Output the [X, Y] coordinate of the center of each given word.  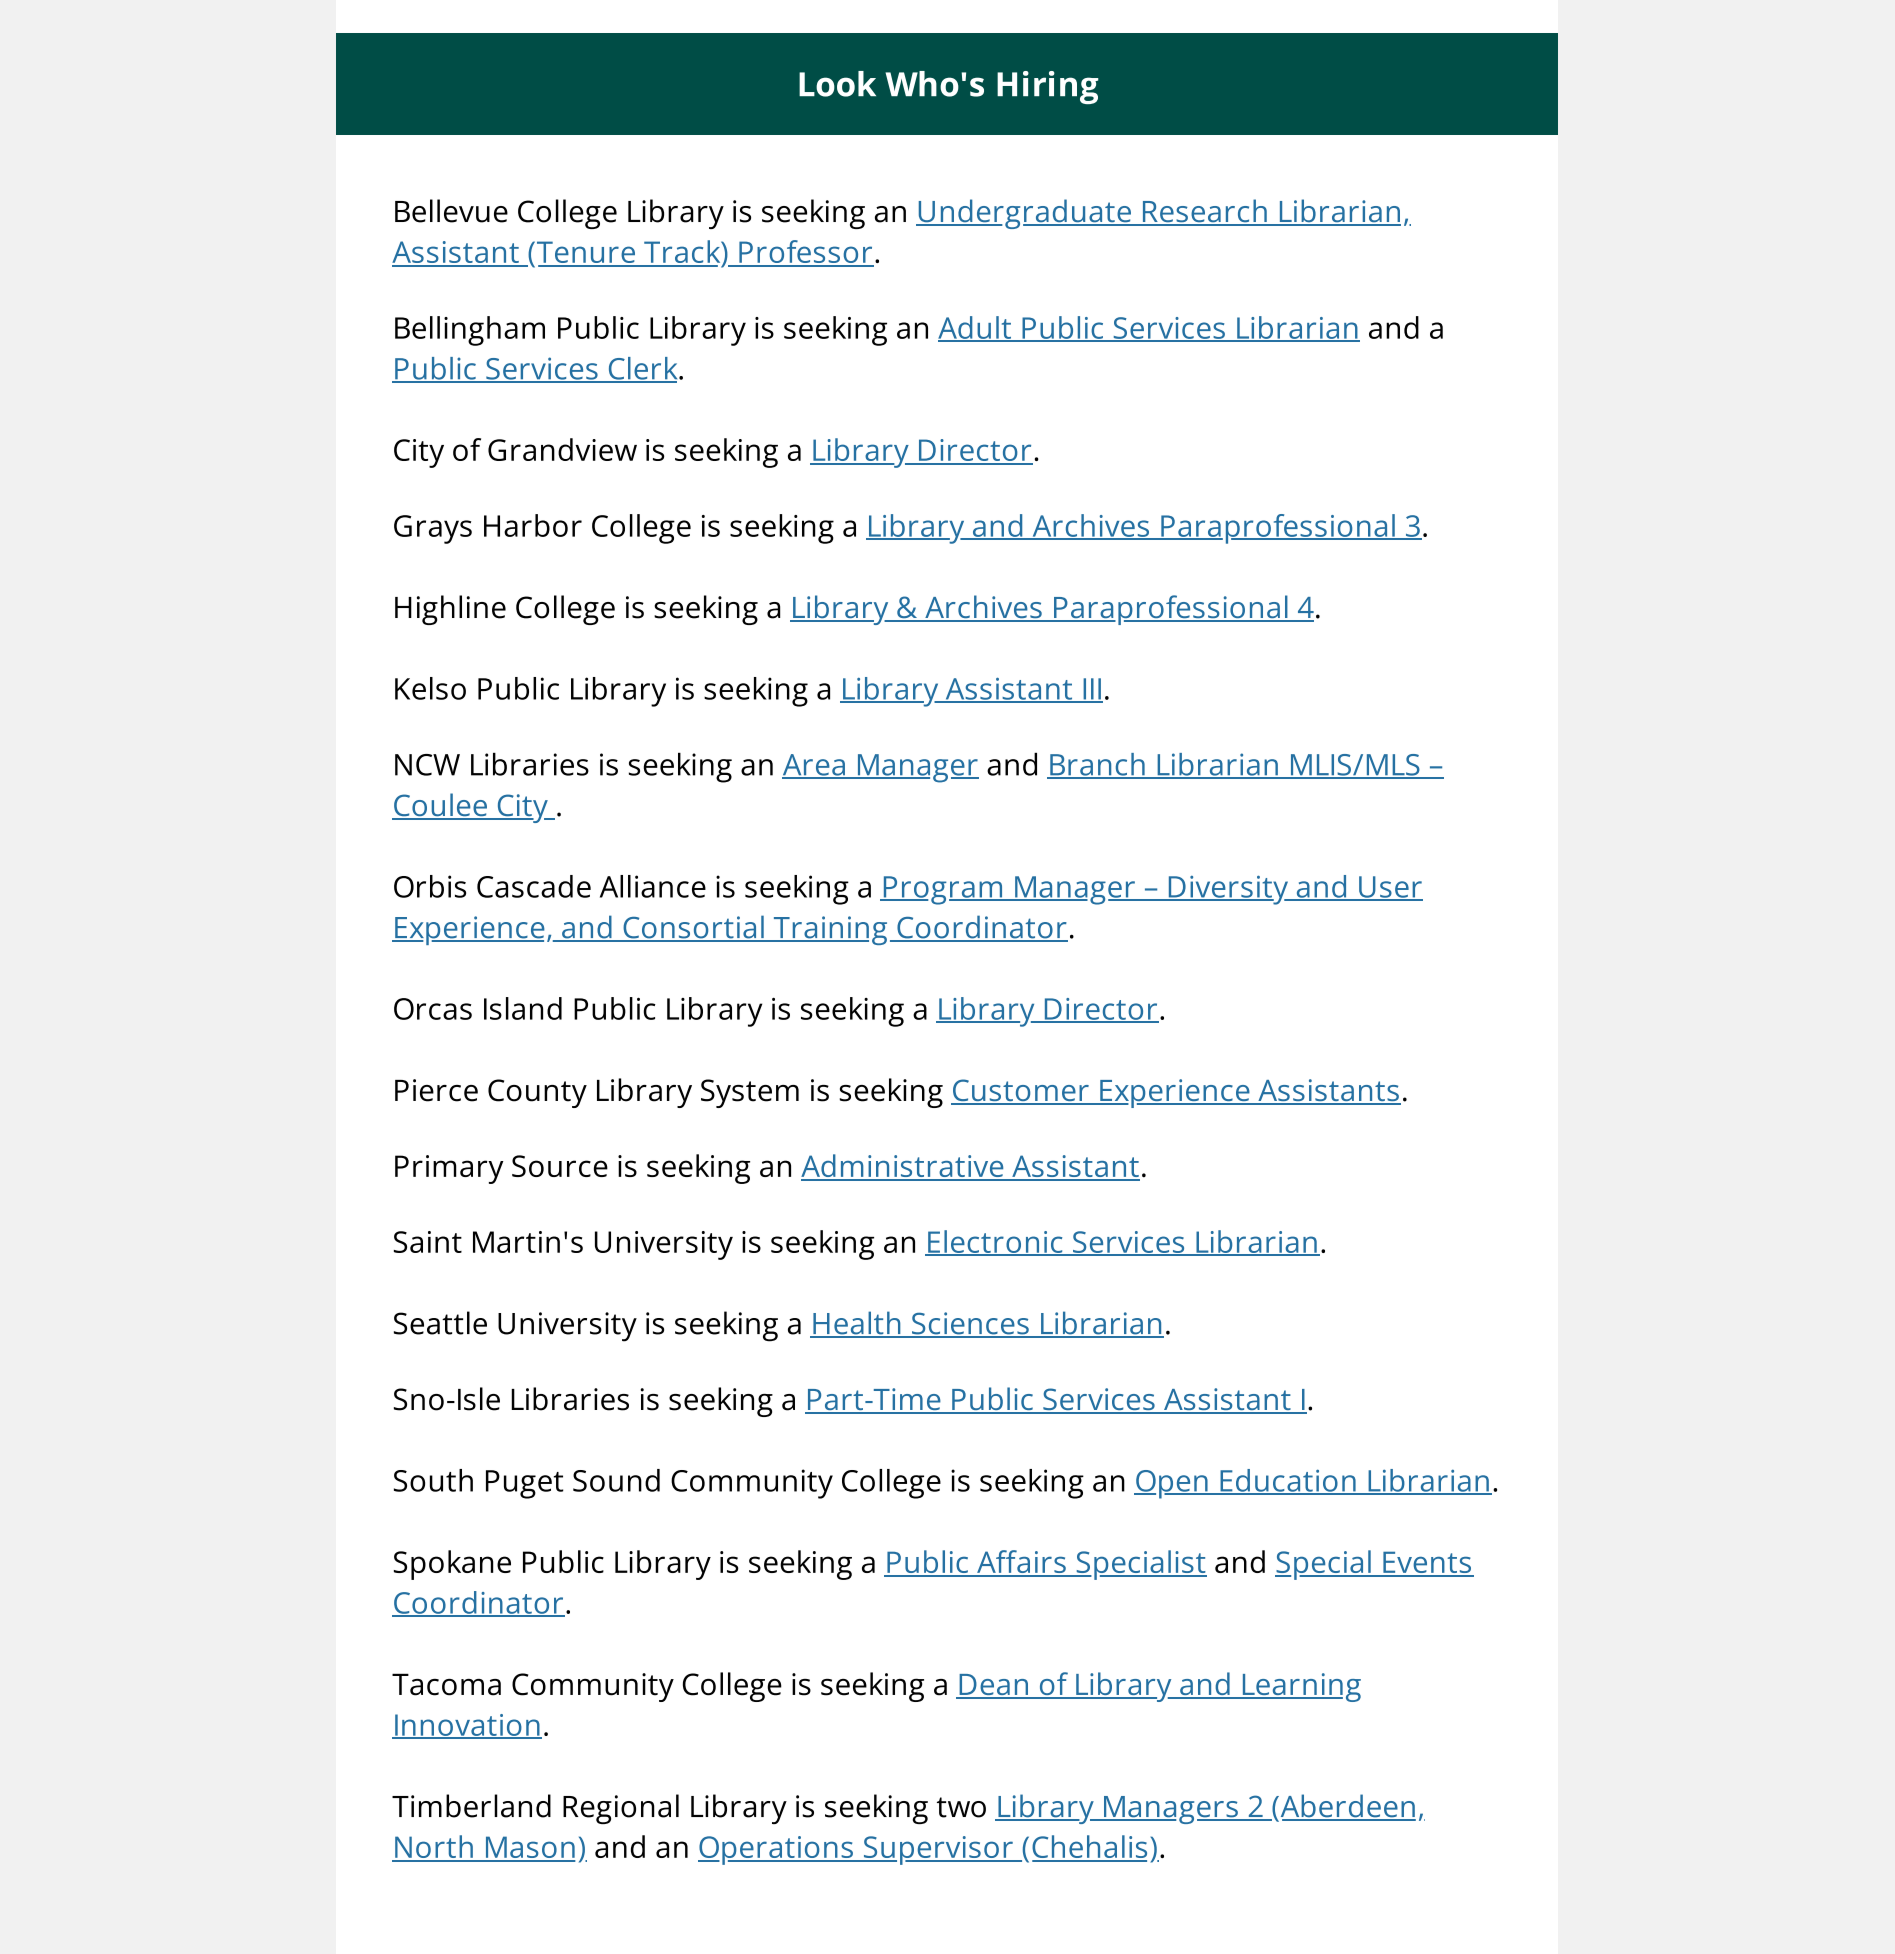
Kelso [430, 688]
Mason [529, 1848]
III [1092, 690]
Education [1288, 1481]
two [961, 1807]
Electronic [995, 1242]
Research [1204, 212]
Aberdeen [1347, 1807]
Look [837, 84]
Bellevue [451, 211]
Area [814, 766]
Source [560, 1166]
